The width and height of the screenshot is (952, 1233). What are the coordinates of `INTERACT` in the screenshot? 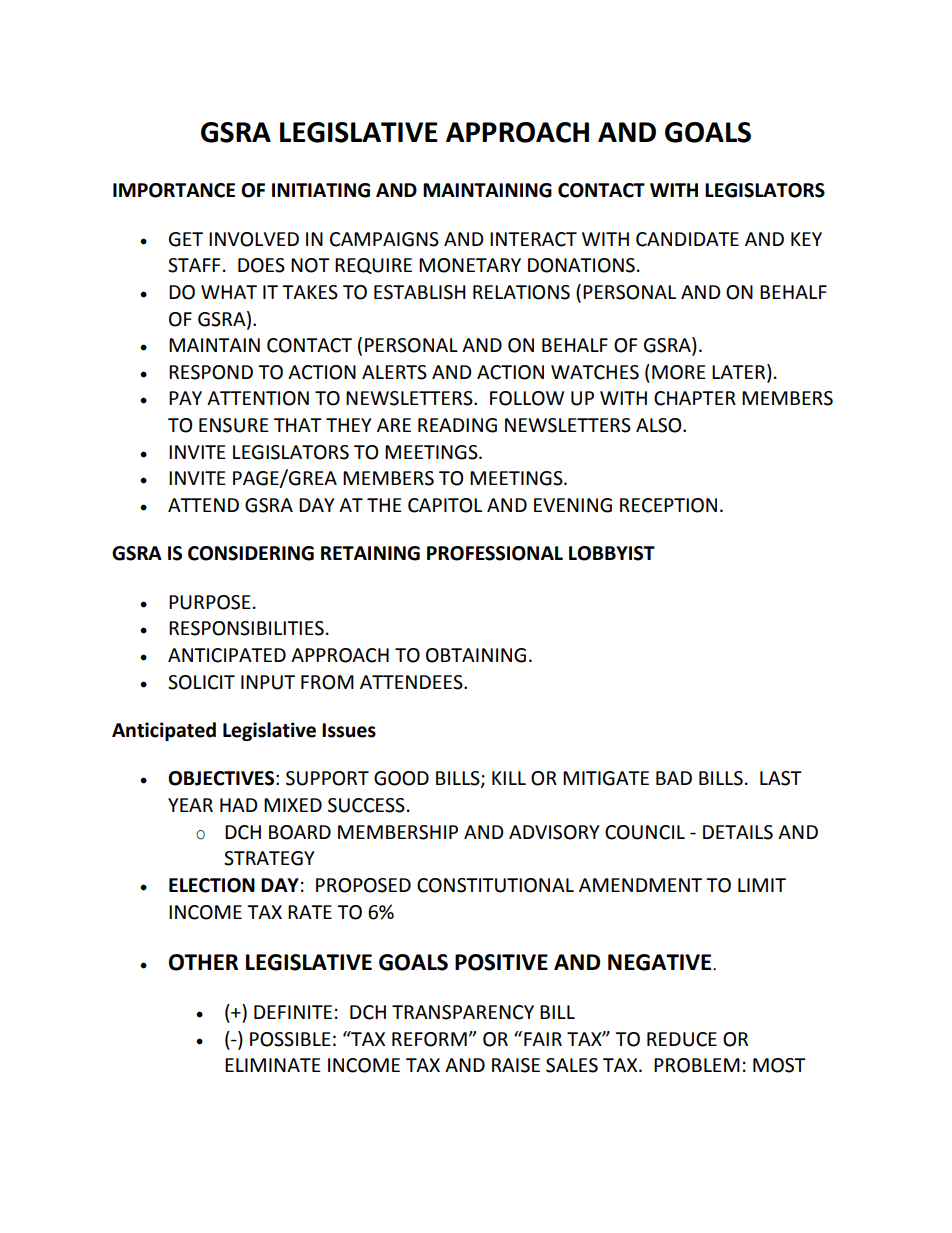 It's located at (533, 239).
